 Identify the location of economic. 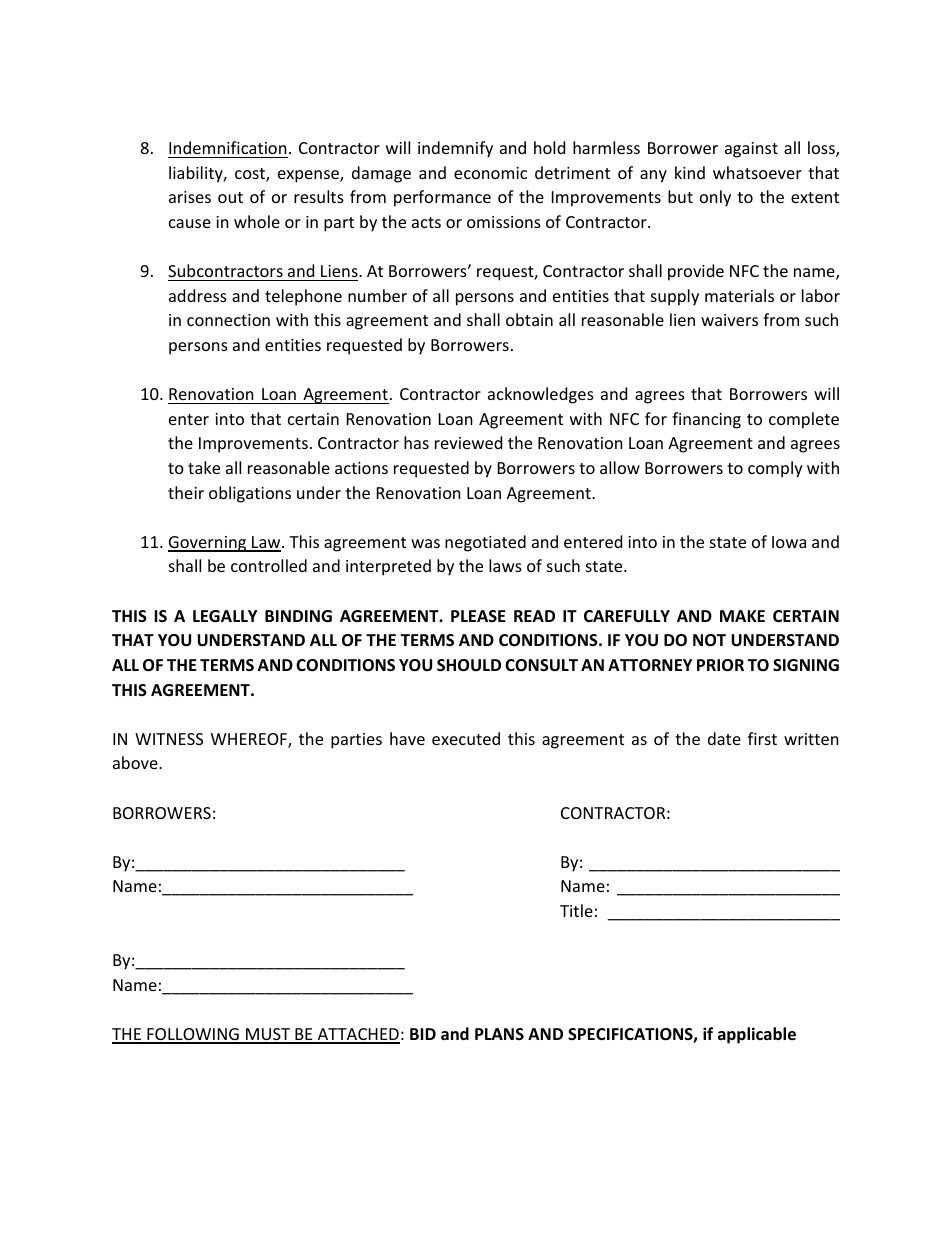
(490, 173).
